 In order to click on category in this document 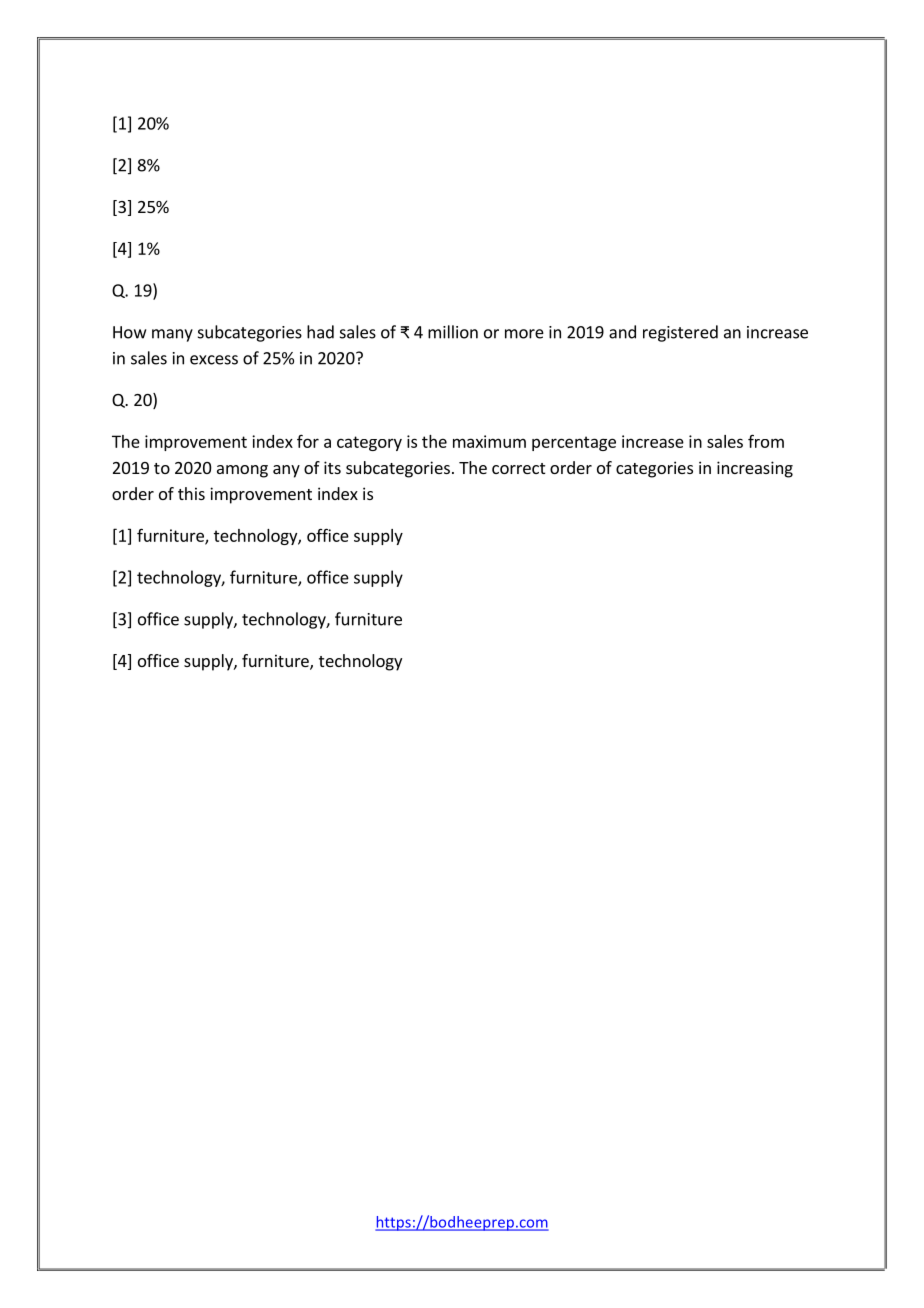, I will do `click(369, 443)`.
